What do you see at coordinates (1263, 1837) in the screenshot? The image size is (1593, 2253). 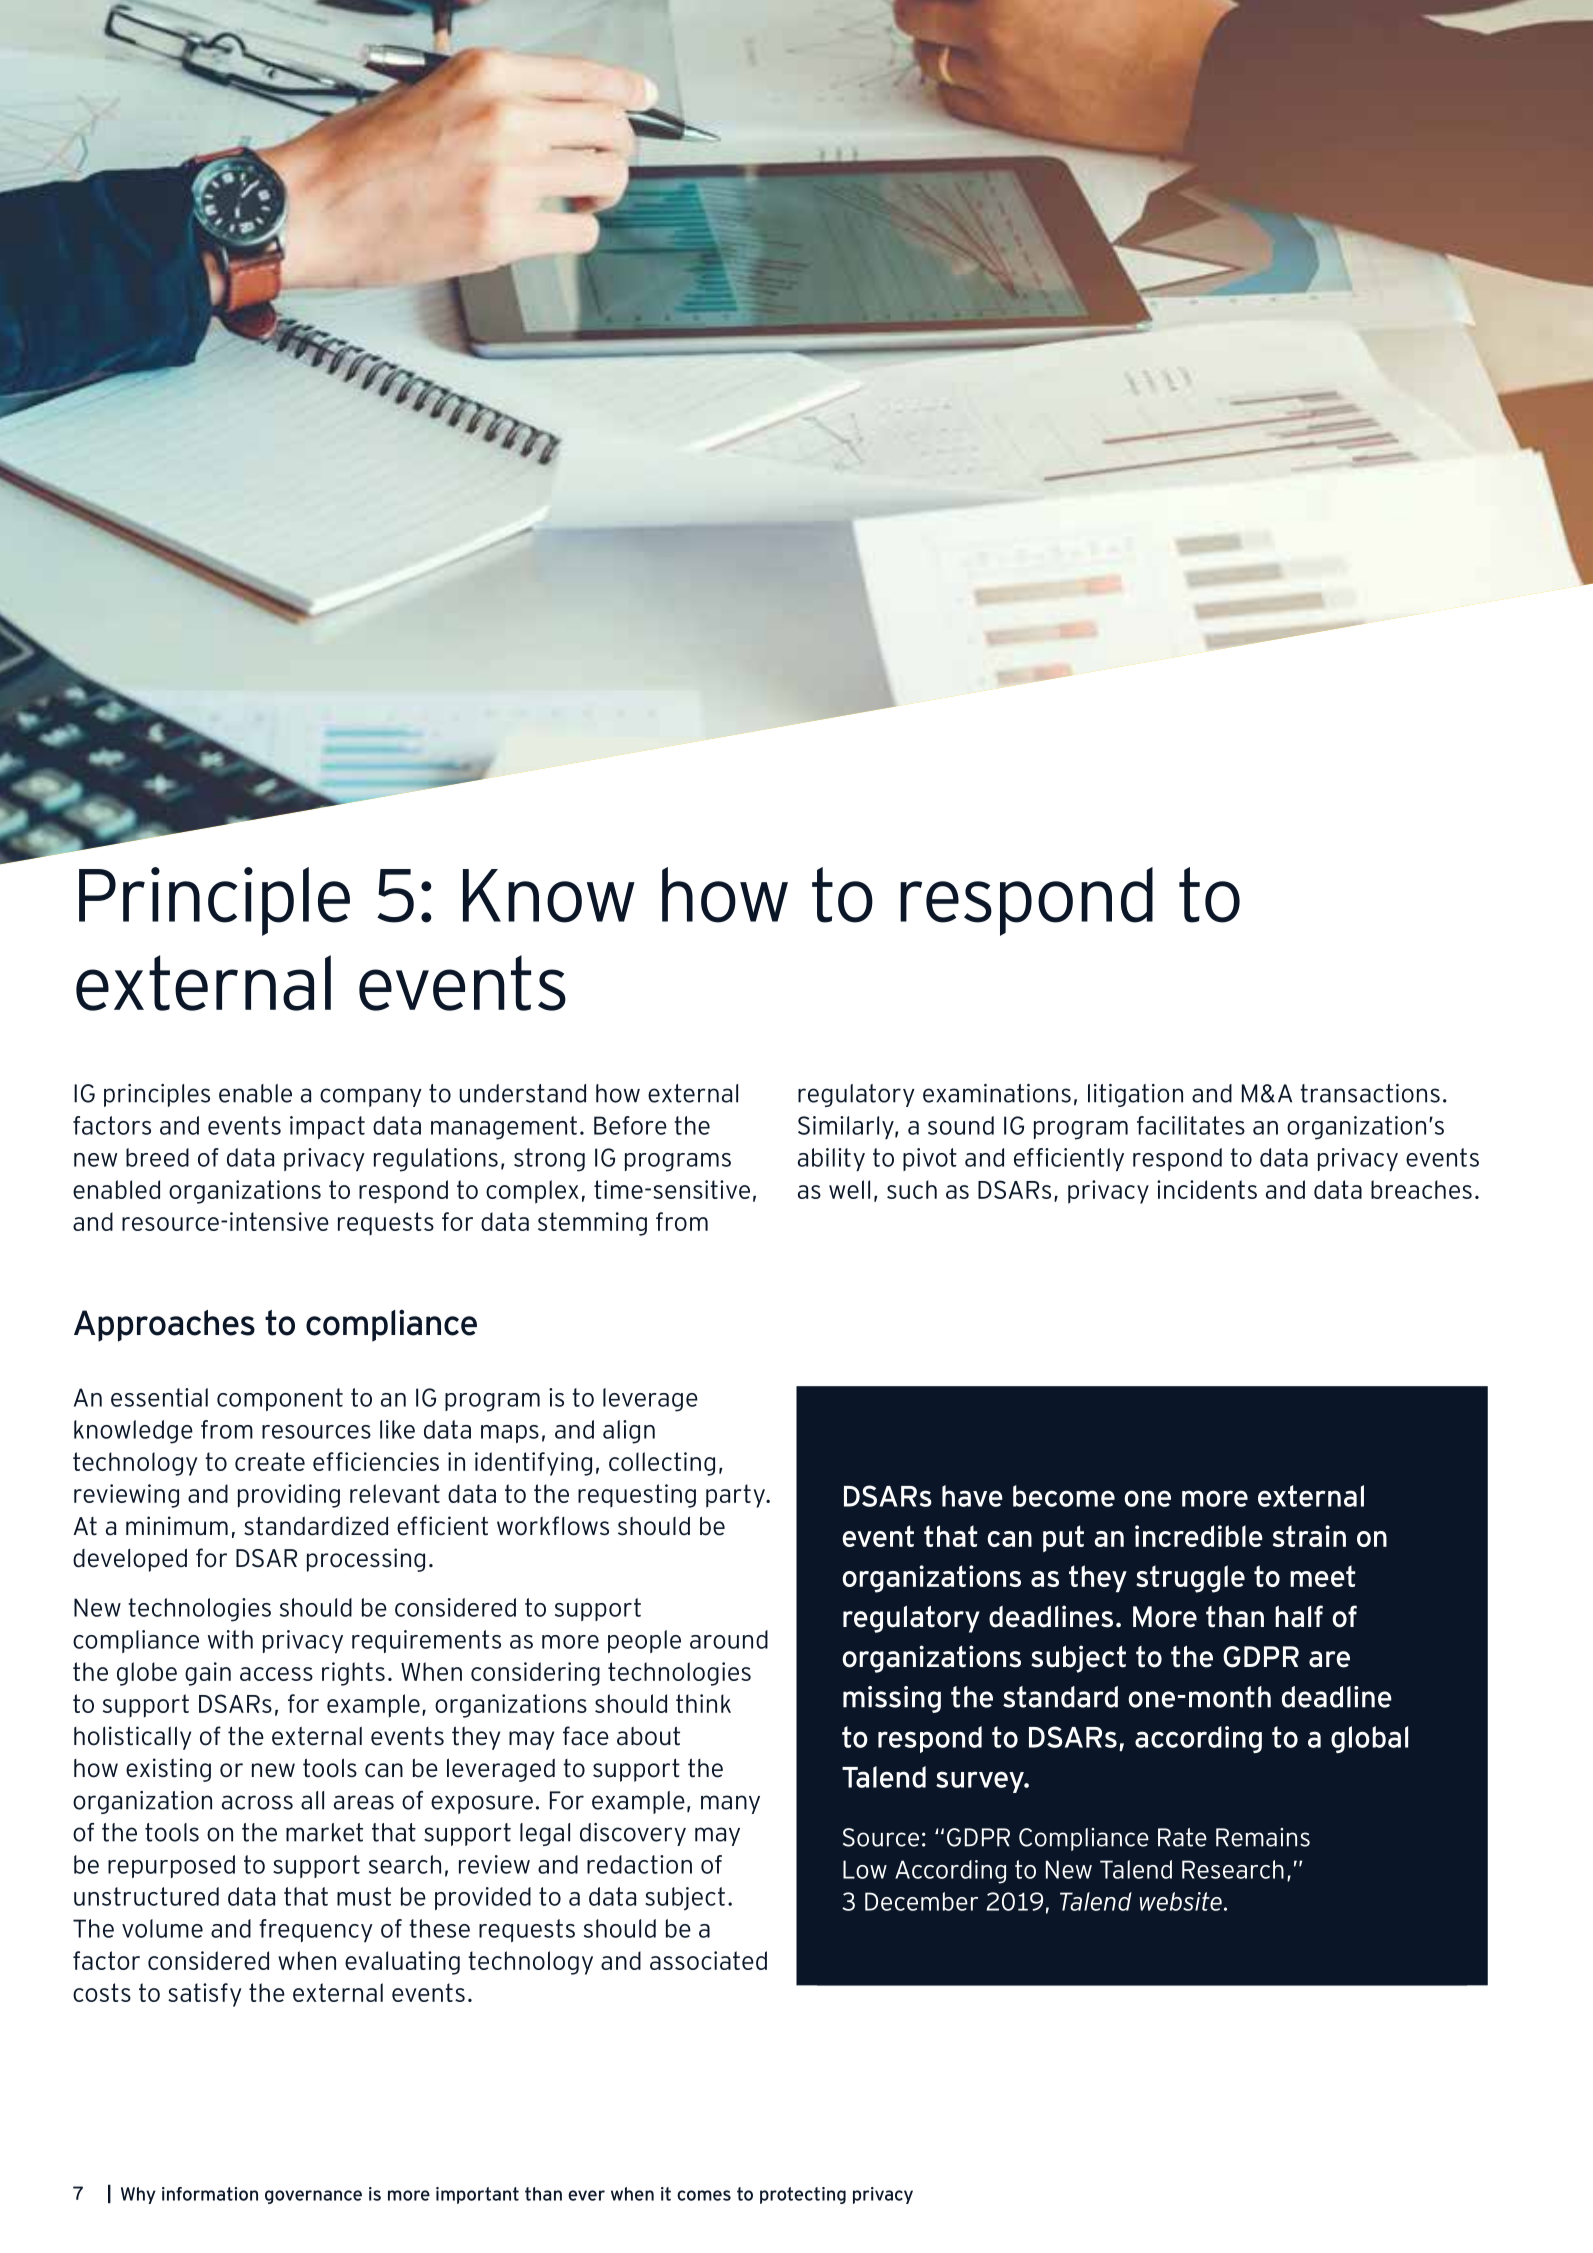 I see `Remains` at bounding box center [1263, 1837].
